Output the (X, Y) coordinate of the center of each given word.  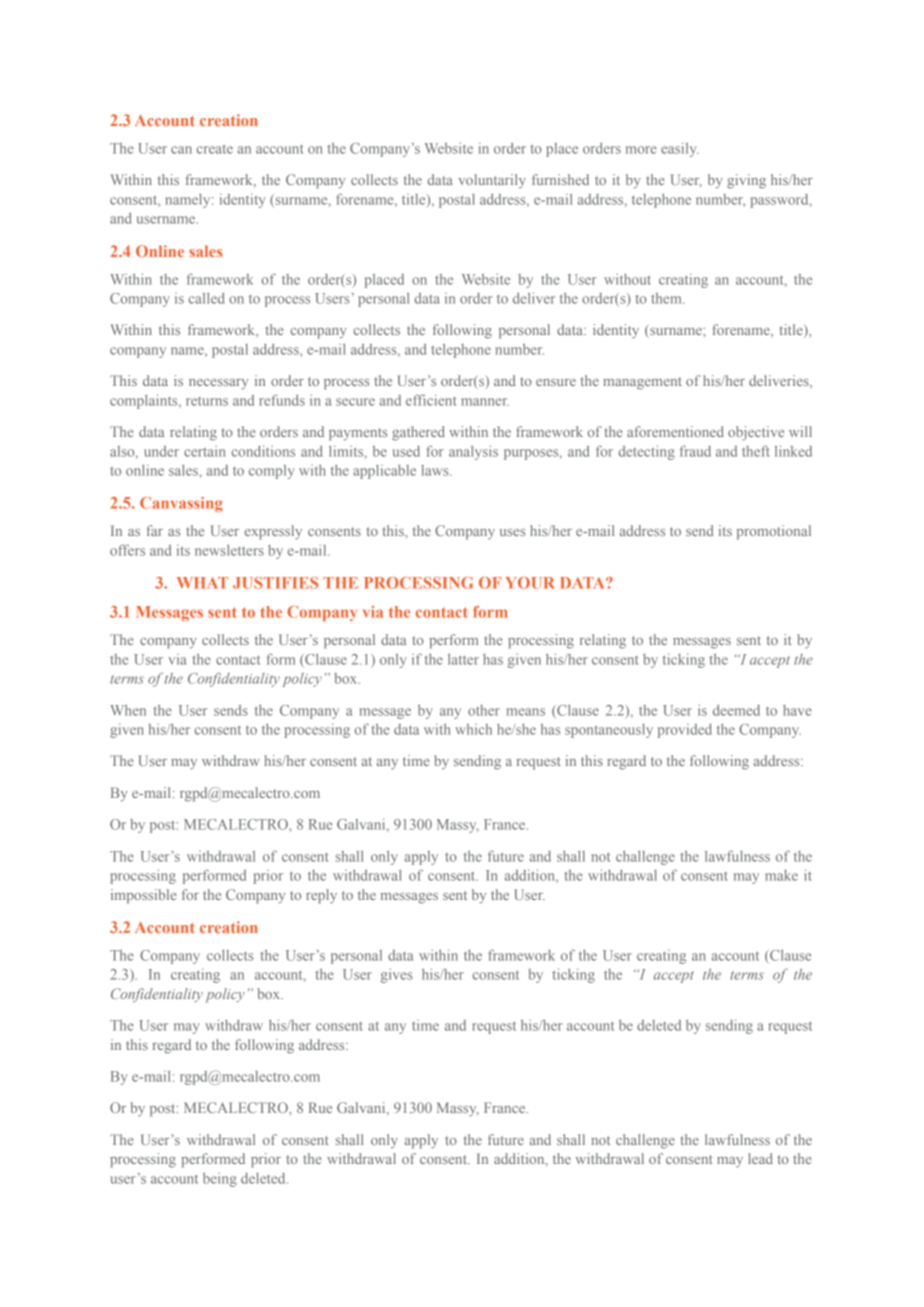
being (220, 1180)
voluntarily (492, 181)
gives (396, 976)
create (215, 149)
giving (746, 181)
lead (760, 1158)
